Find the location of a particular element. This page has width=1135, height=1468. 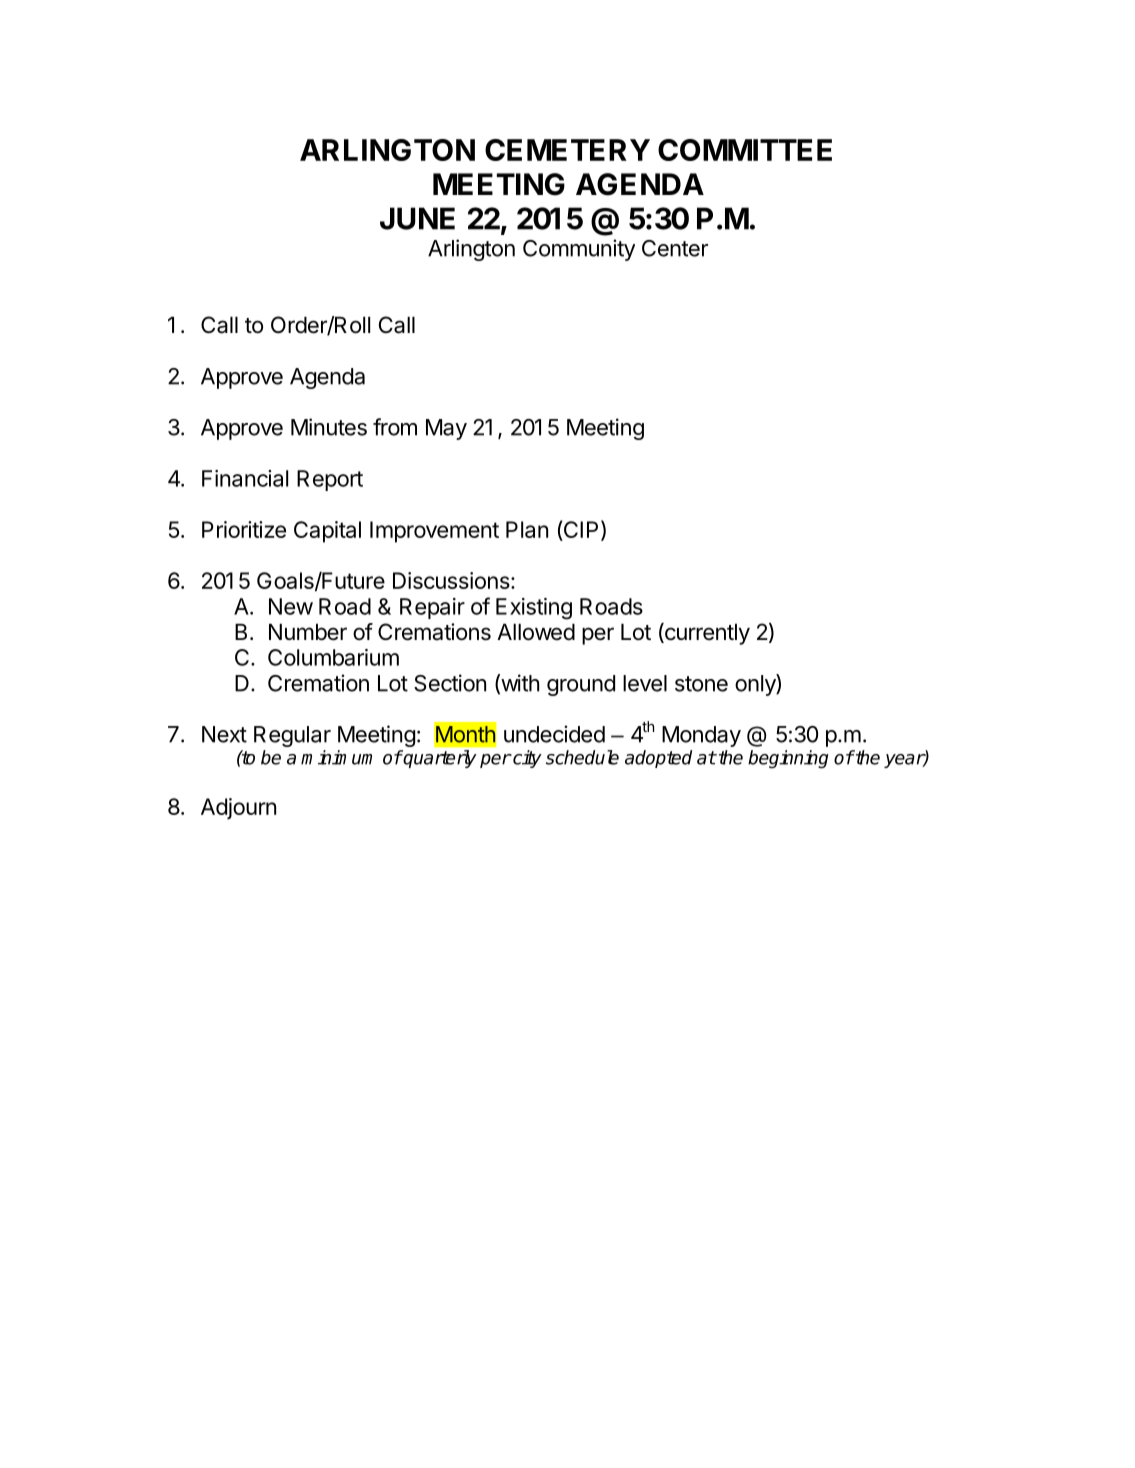

Minutes is located at coordinates (329, 427).
